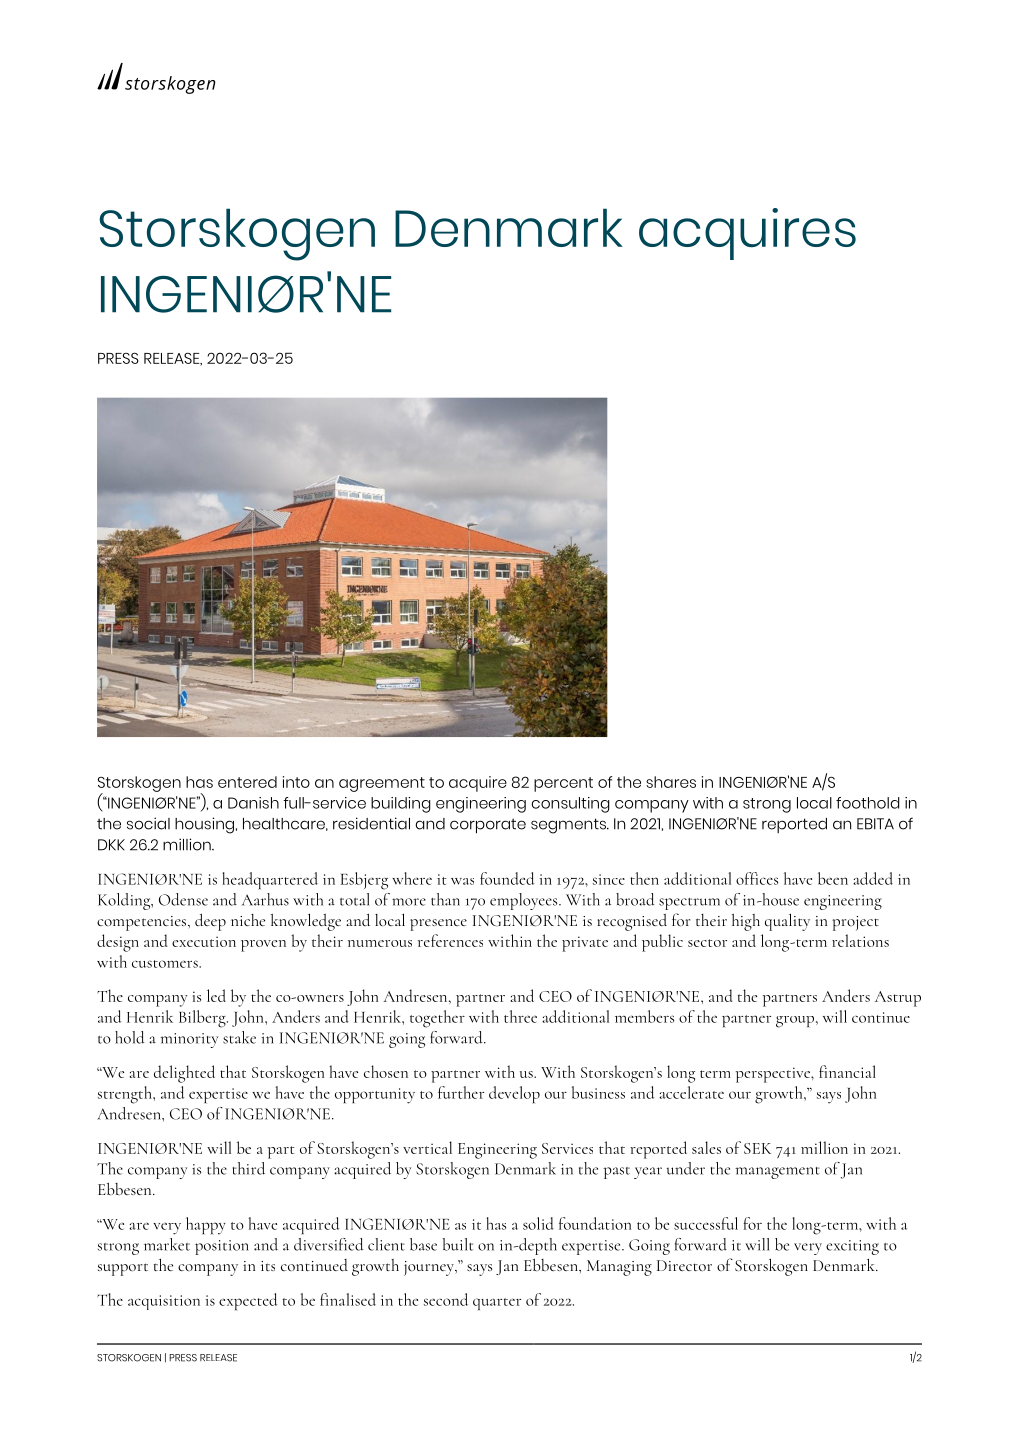 Image resolution: width=1019 pixels, height=1441 pixels. I want to click on three, so click(520, 1016).
